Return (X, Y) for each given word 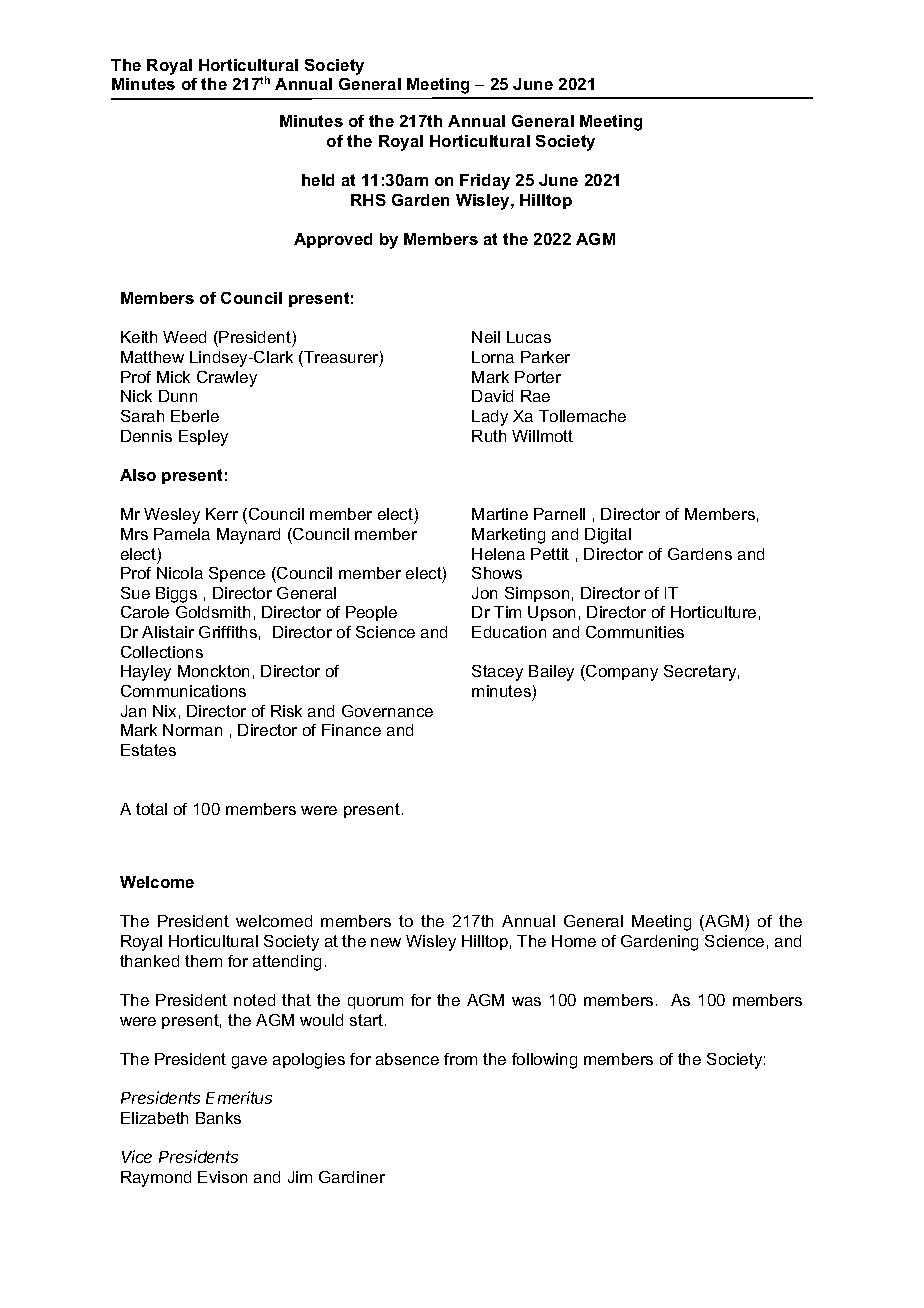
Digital (608, 536)
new (386, 942)
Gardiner (352, 1177)
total (151, 809)
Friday (485, 182)
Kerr (222, 514)
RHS (368, 200)
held (318, 180)
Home (574, 941)
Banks (218, 1118)
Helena (498, 554)
